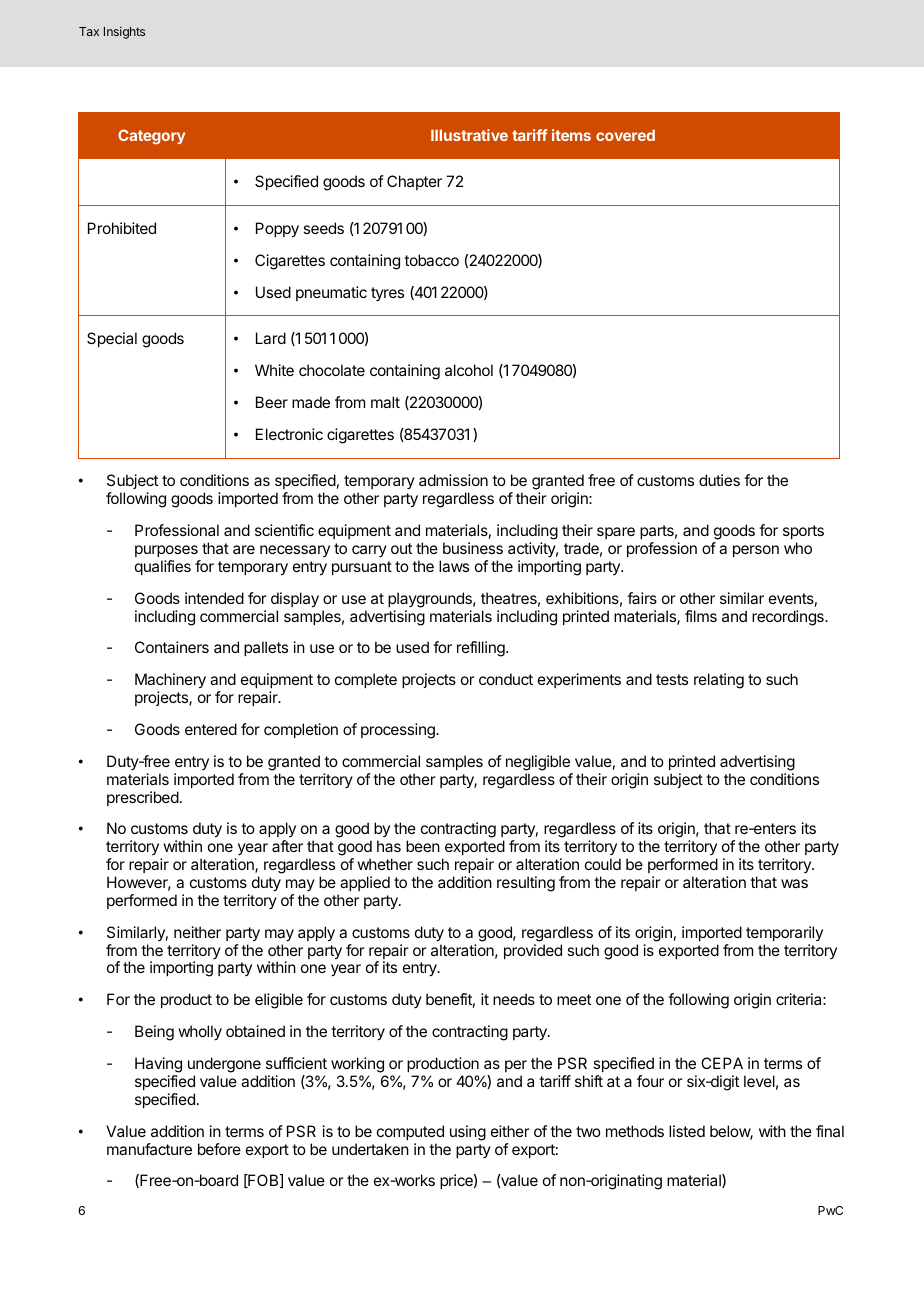  What do you see at coordinates (143, 798) in the page?
I see `prescribed` at bounding box center [143, 798].
